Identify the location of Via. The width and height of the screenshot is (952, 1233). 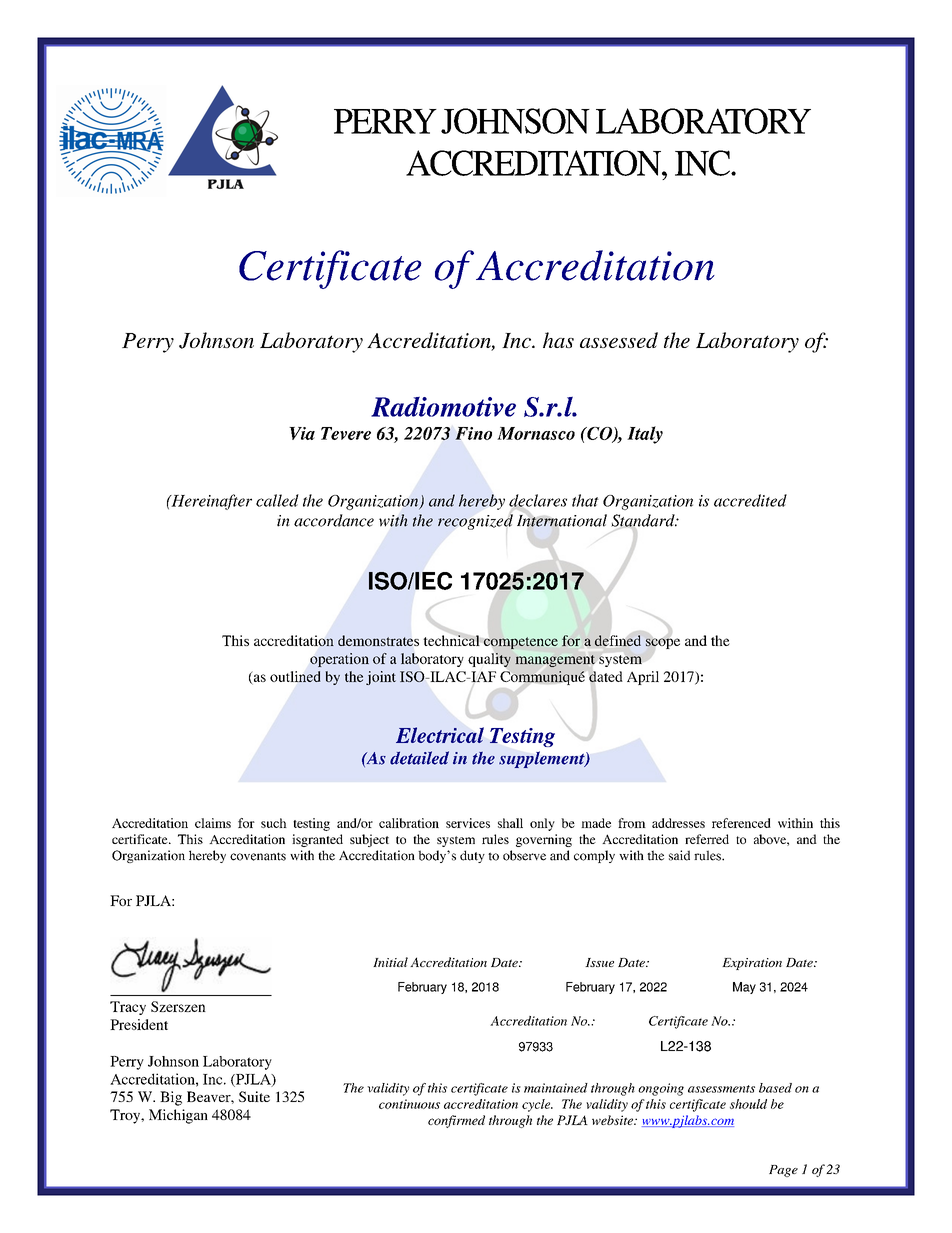
(302, 433).
